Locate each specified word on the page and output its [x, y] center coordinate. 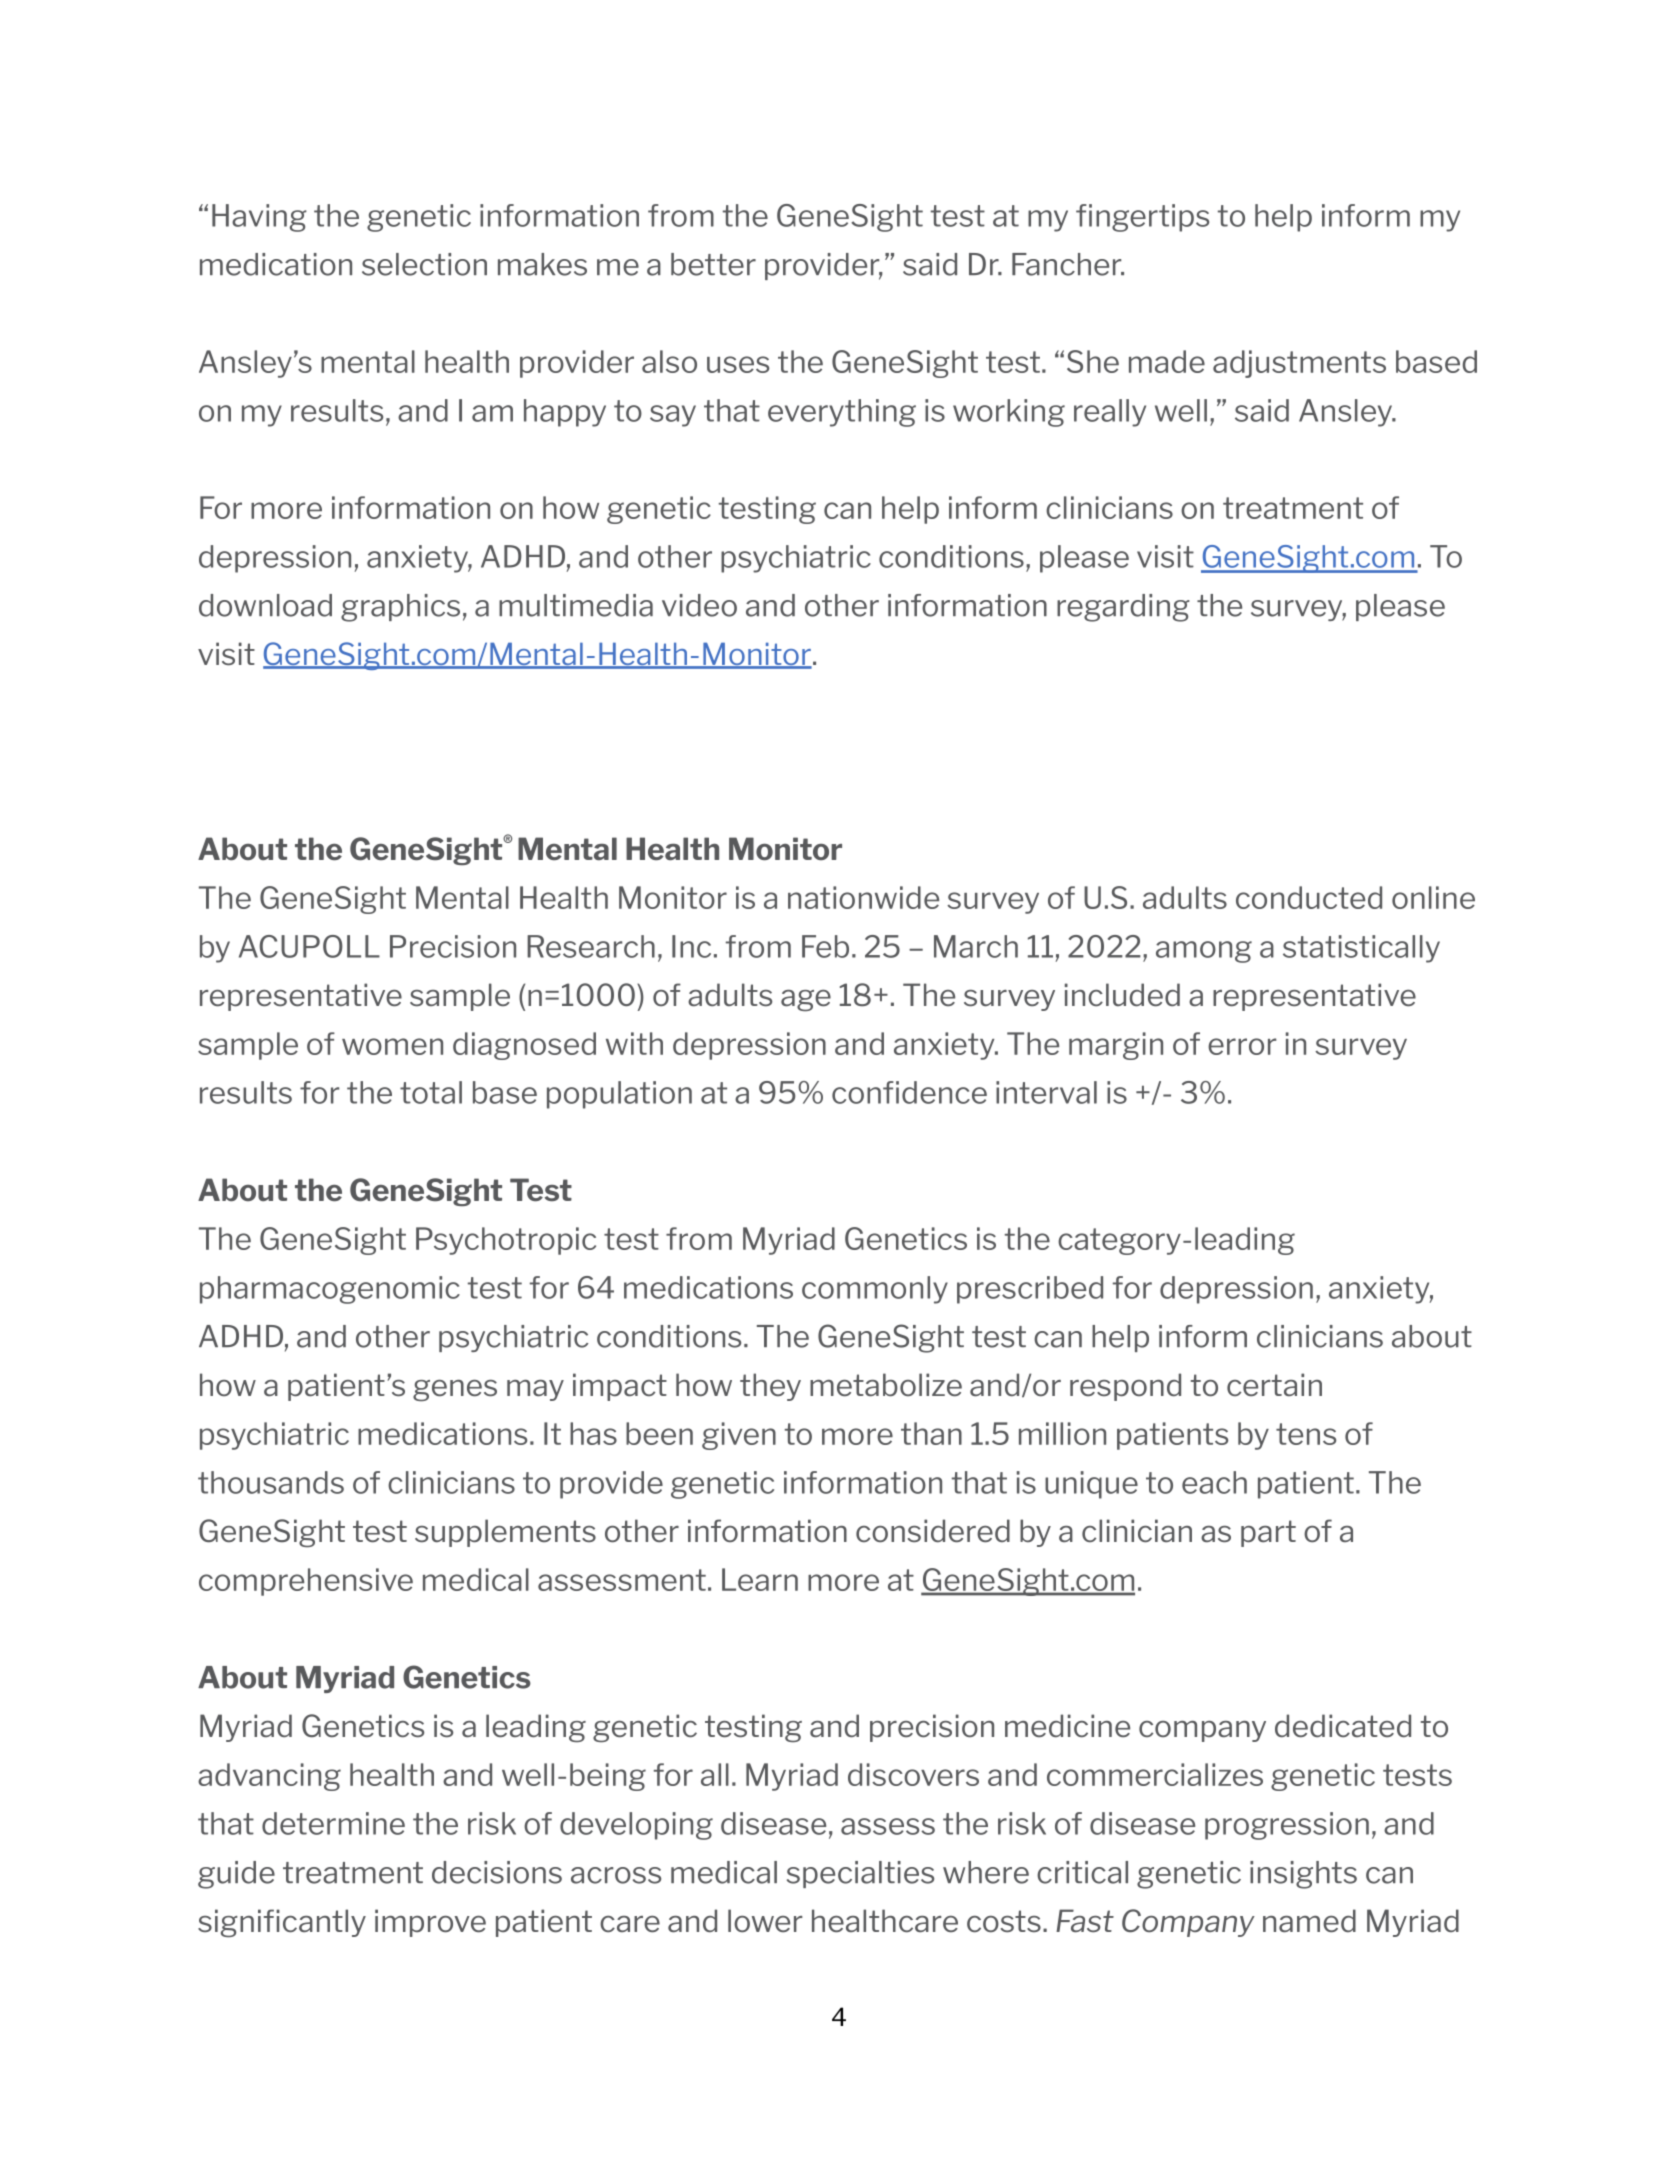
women [392, 1046]
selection [424, 264]
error [1242, 1046]
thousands [271, 1482]
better [713, 264]
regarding [1123, 608]
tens [1306, 1434]
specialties [860, 1874]
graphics [400, 608]
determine [333, 1823]
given [739, 1436]
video [699, 605]
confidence [909, 1092]
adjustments [1299, 364]
